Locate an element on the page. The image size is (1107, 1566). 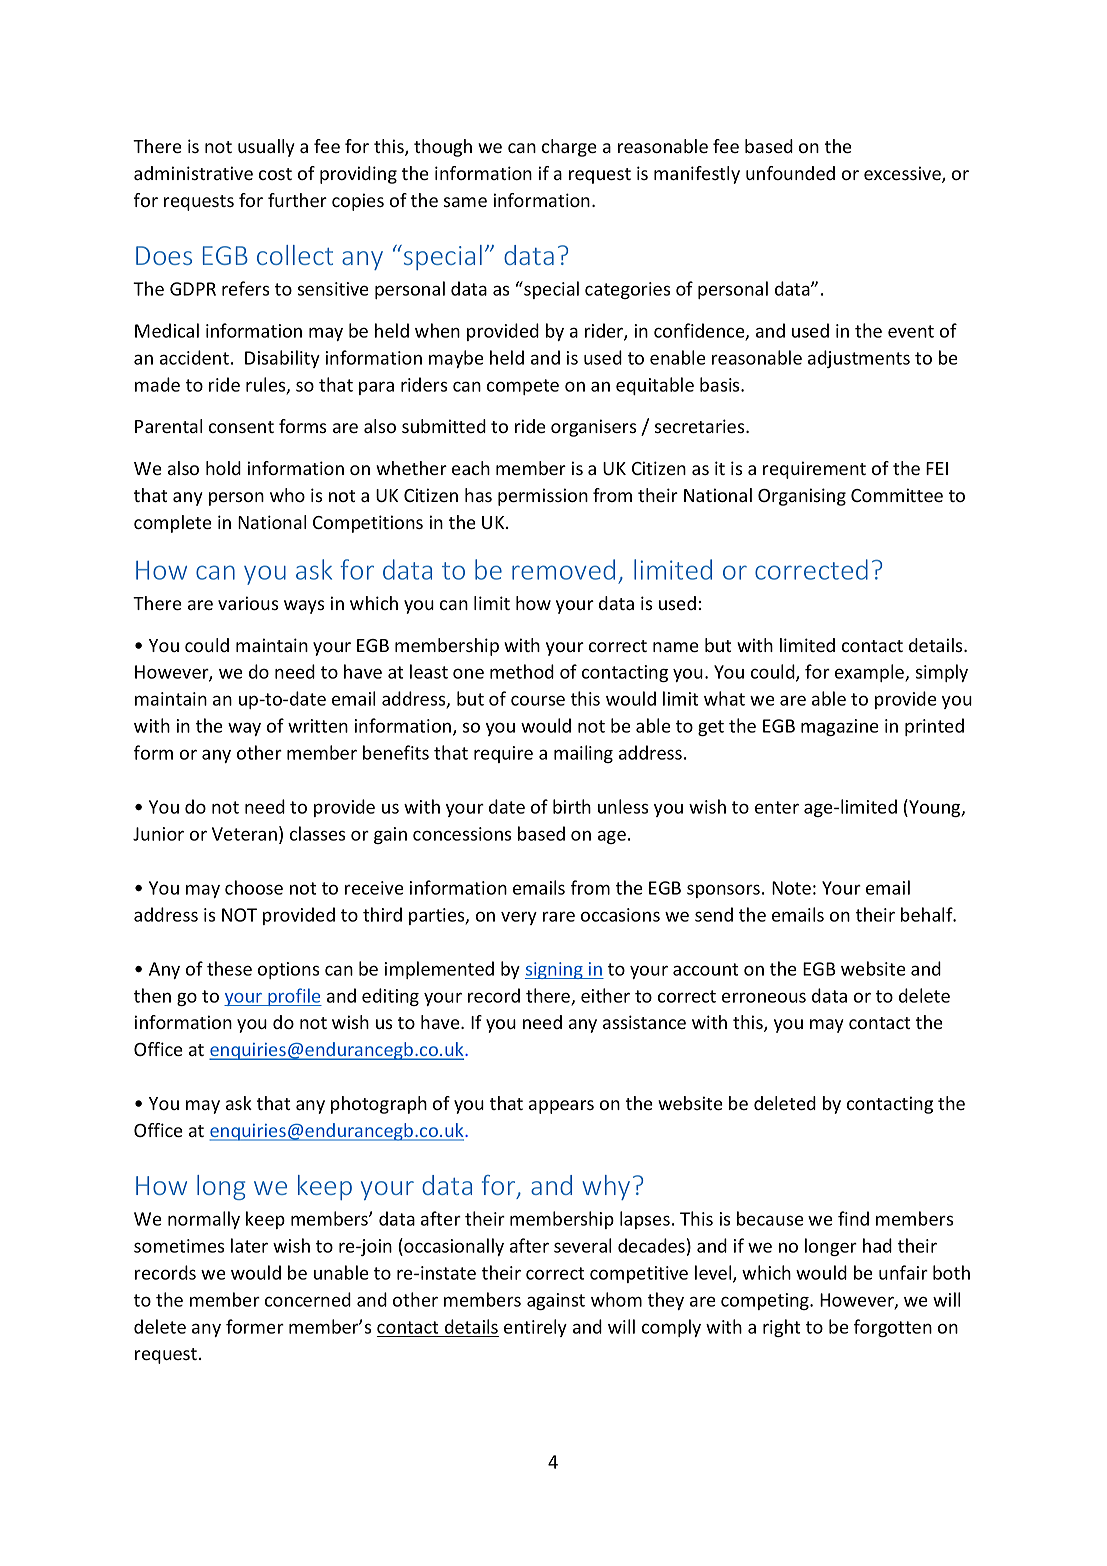
concerned is located at coordinates (308, 1299).
